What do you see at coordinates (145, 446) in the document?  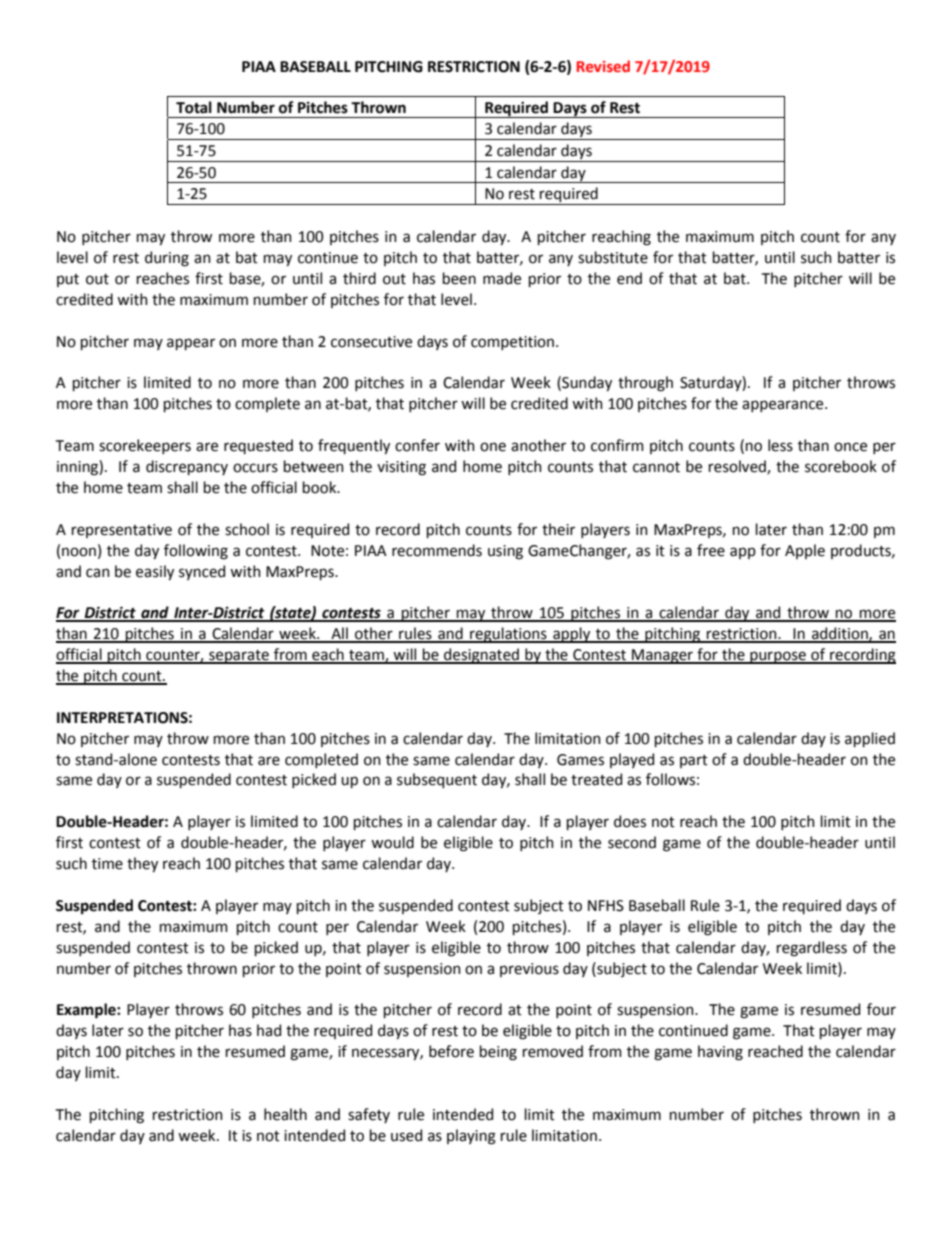 I see `scorekeepers` at bounding box center [145, 446].
